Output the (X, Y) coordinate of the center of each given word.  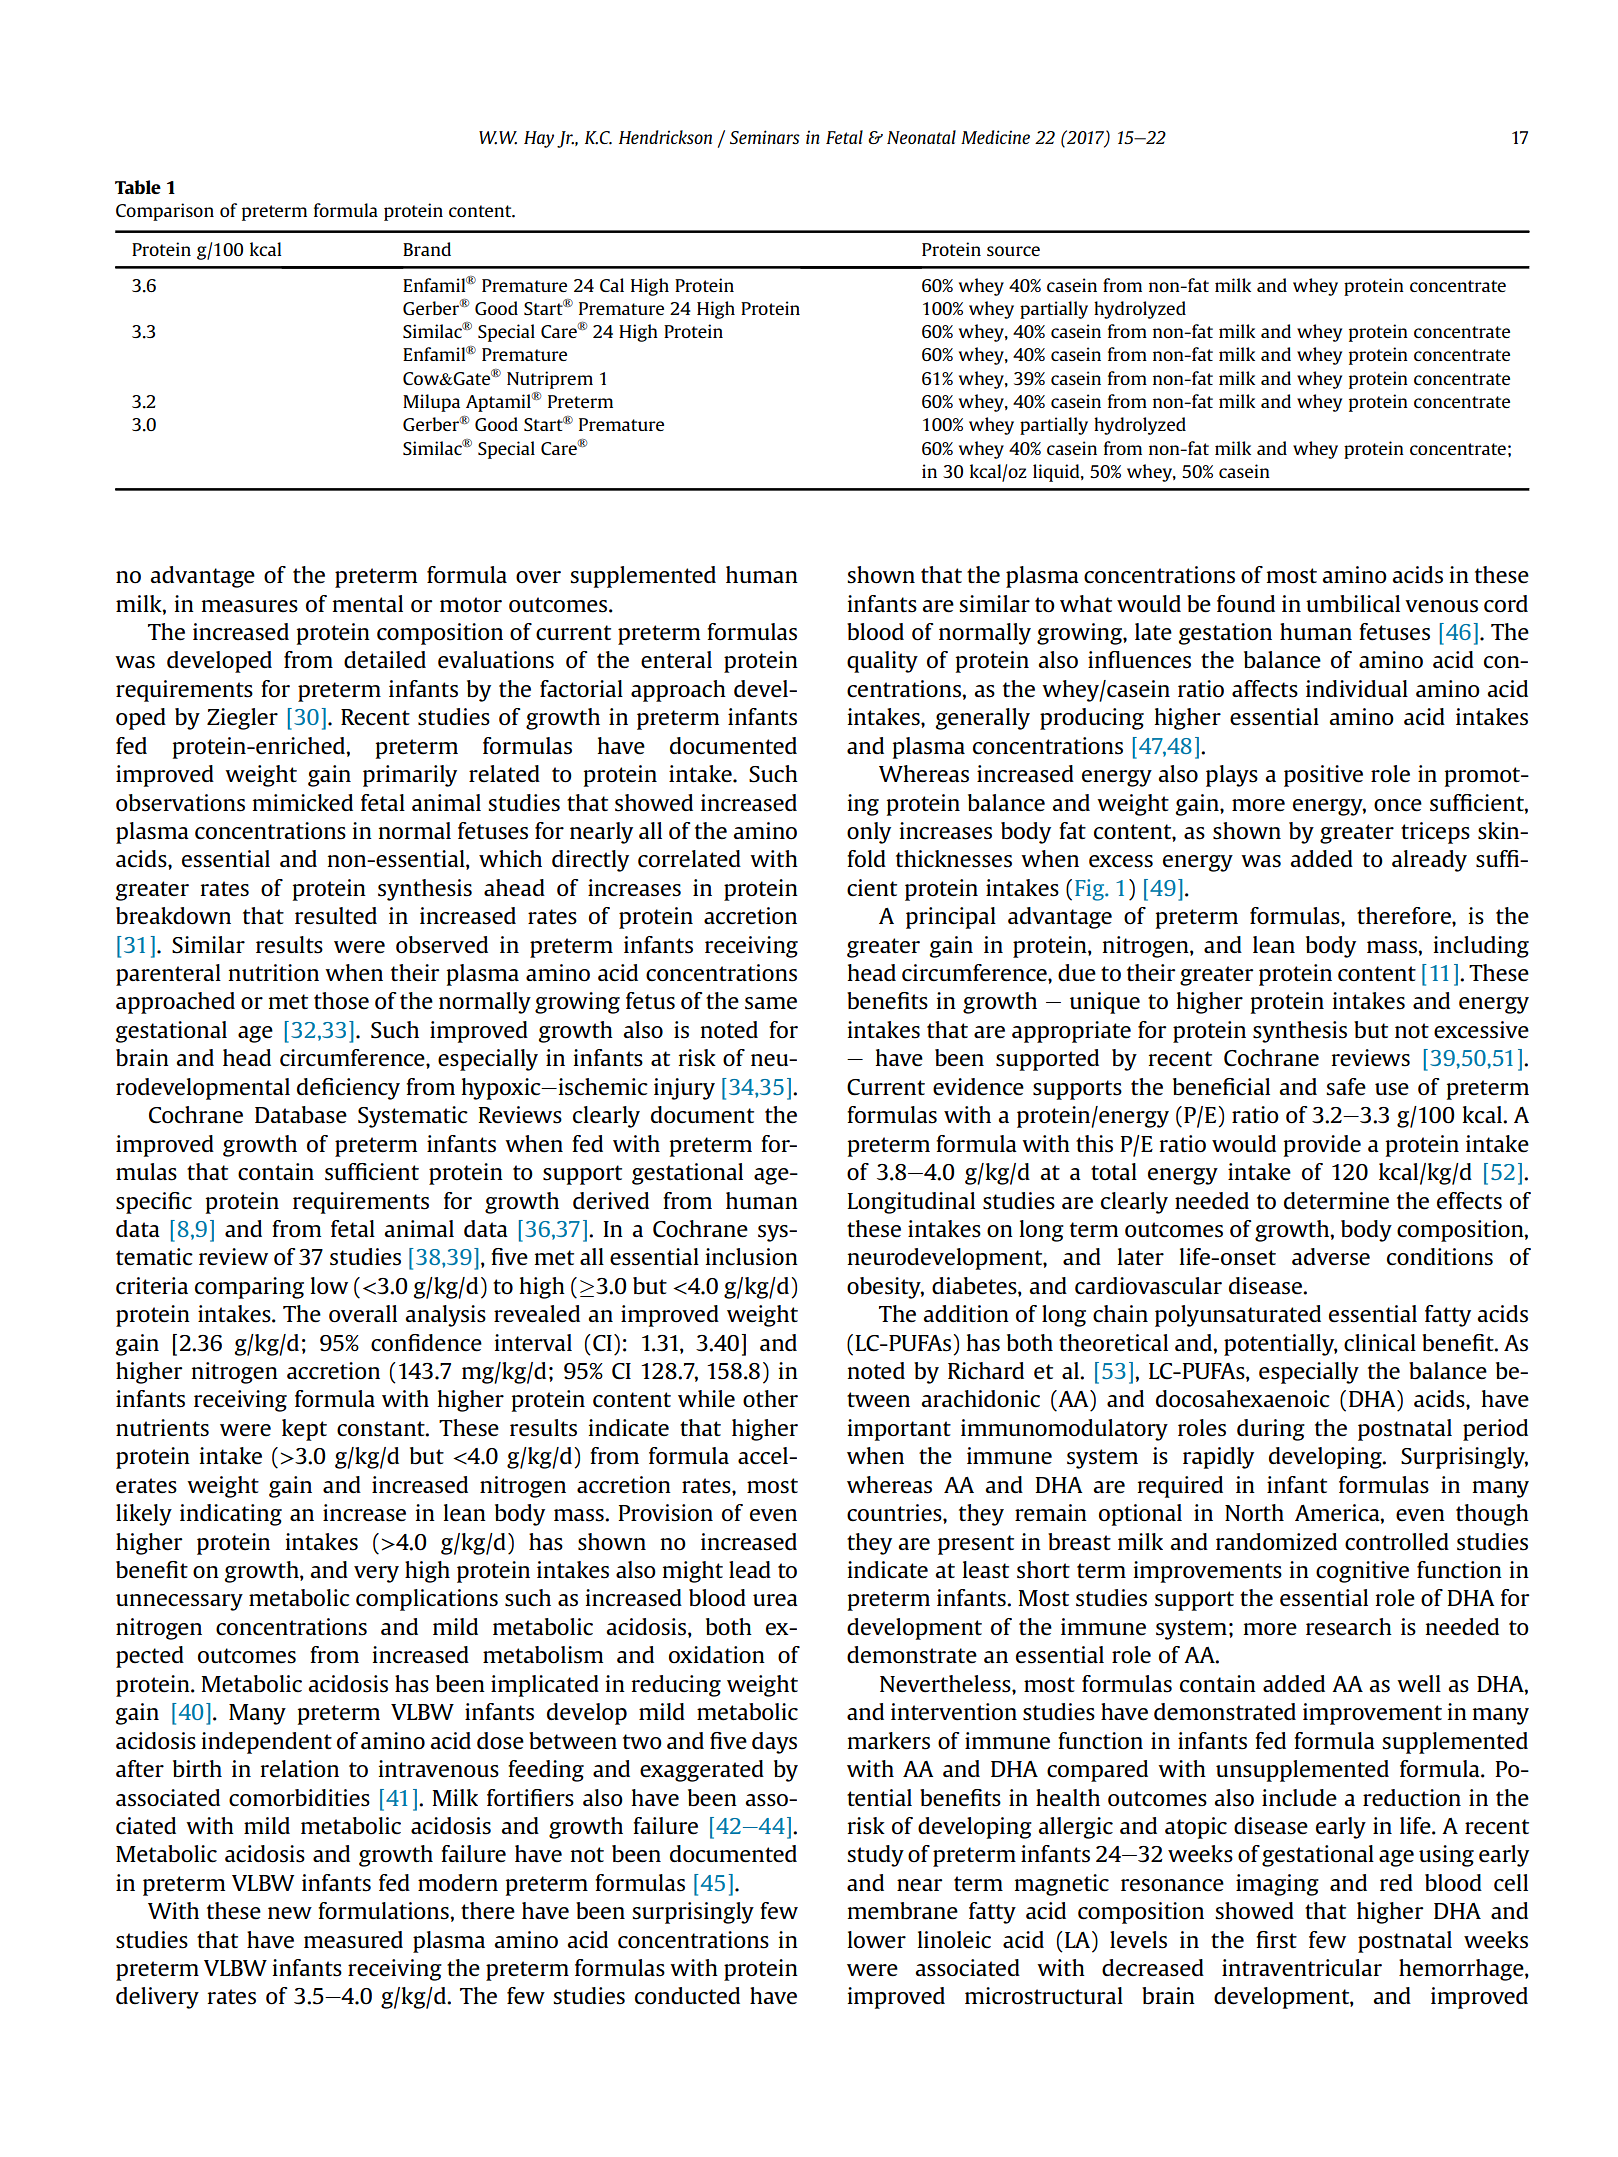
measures (250, 606)
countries (895, 1513)
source (1013, 251)
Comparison (165, 212)
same (771, 1003)
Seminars (765, 137)
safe (1346, 1087)
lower (877, 1940)
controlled (1397, 1542)
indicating (231, 1515)
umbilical (1353, 604)
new (290, 1913)
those (341, 1001)
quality (882, 662)
